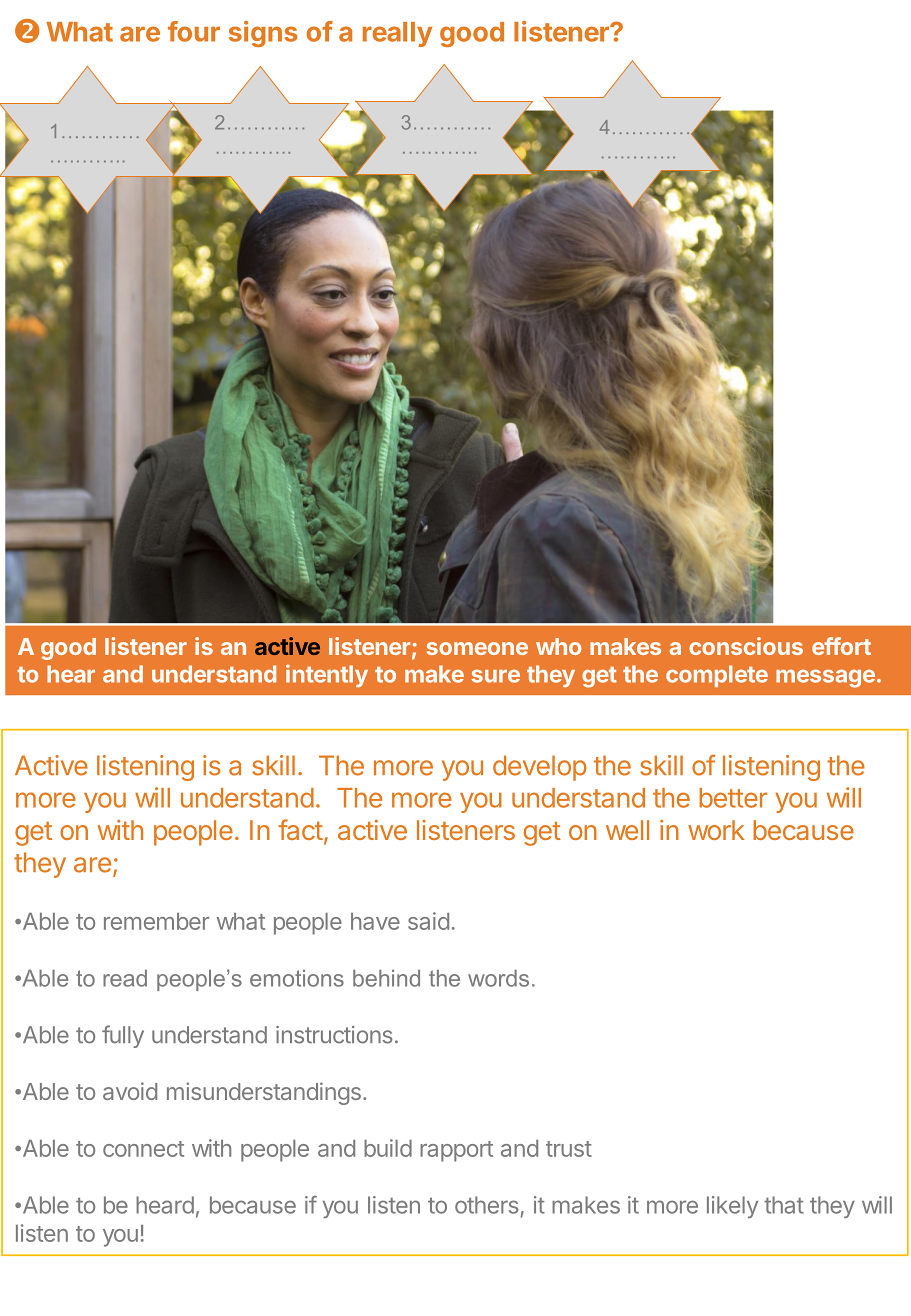 Image resolution: width=911 pixels, height=1316 pixels. What do you see at coordinates (428, 921) in the document?
I see `said` at bounding box center [428, 921].
